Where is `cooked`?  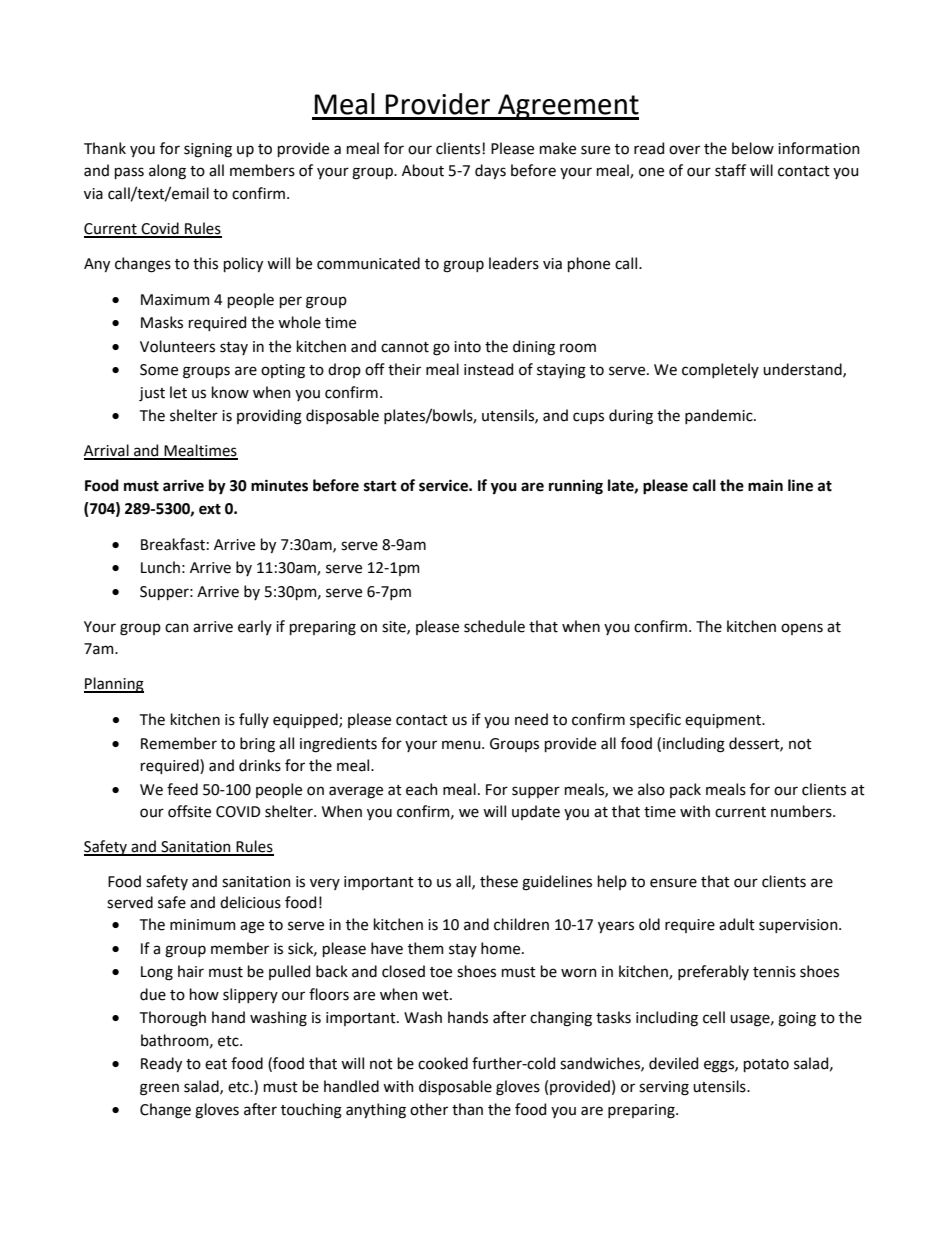
cooked is located at coordinates (443, 1063).
